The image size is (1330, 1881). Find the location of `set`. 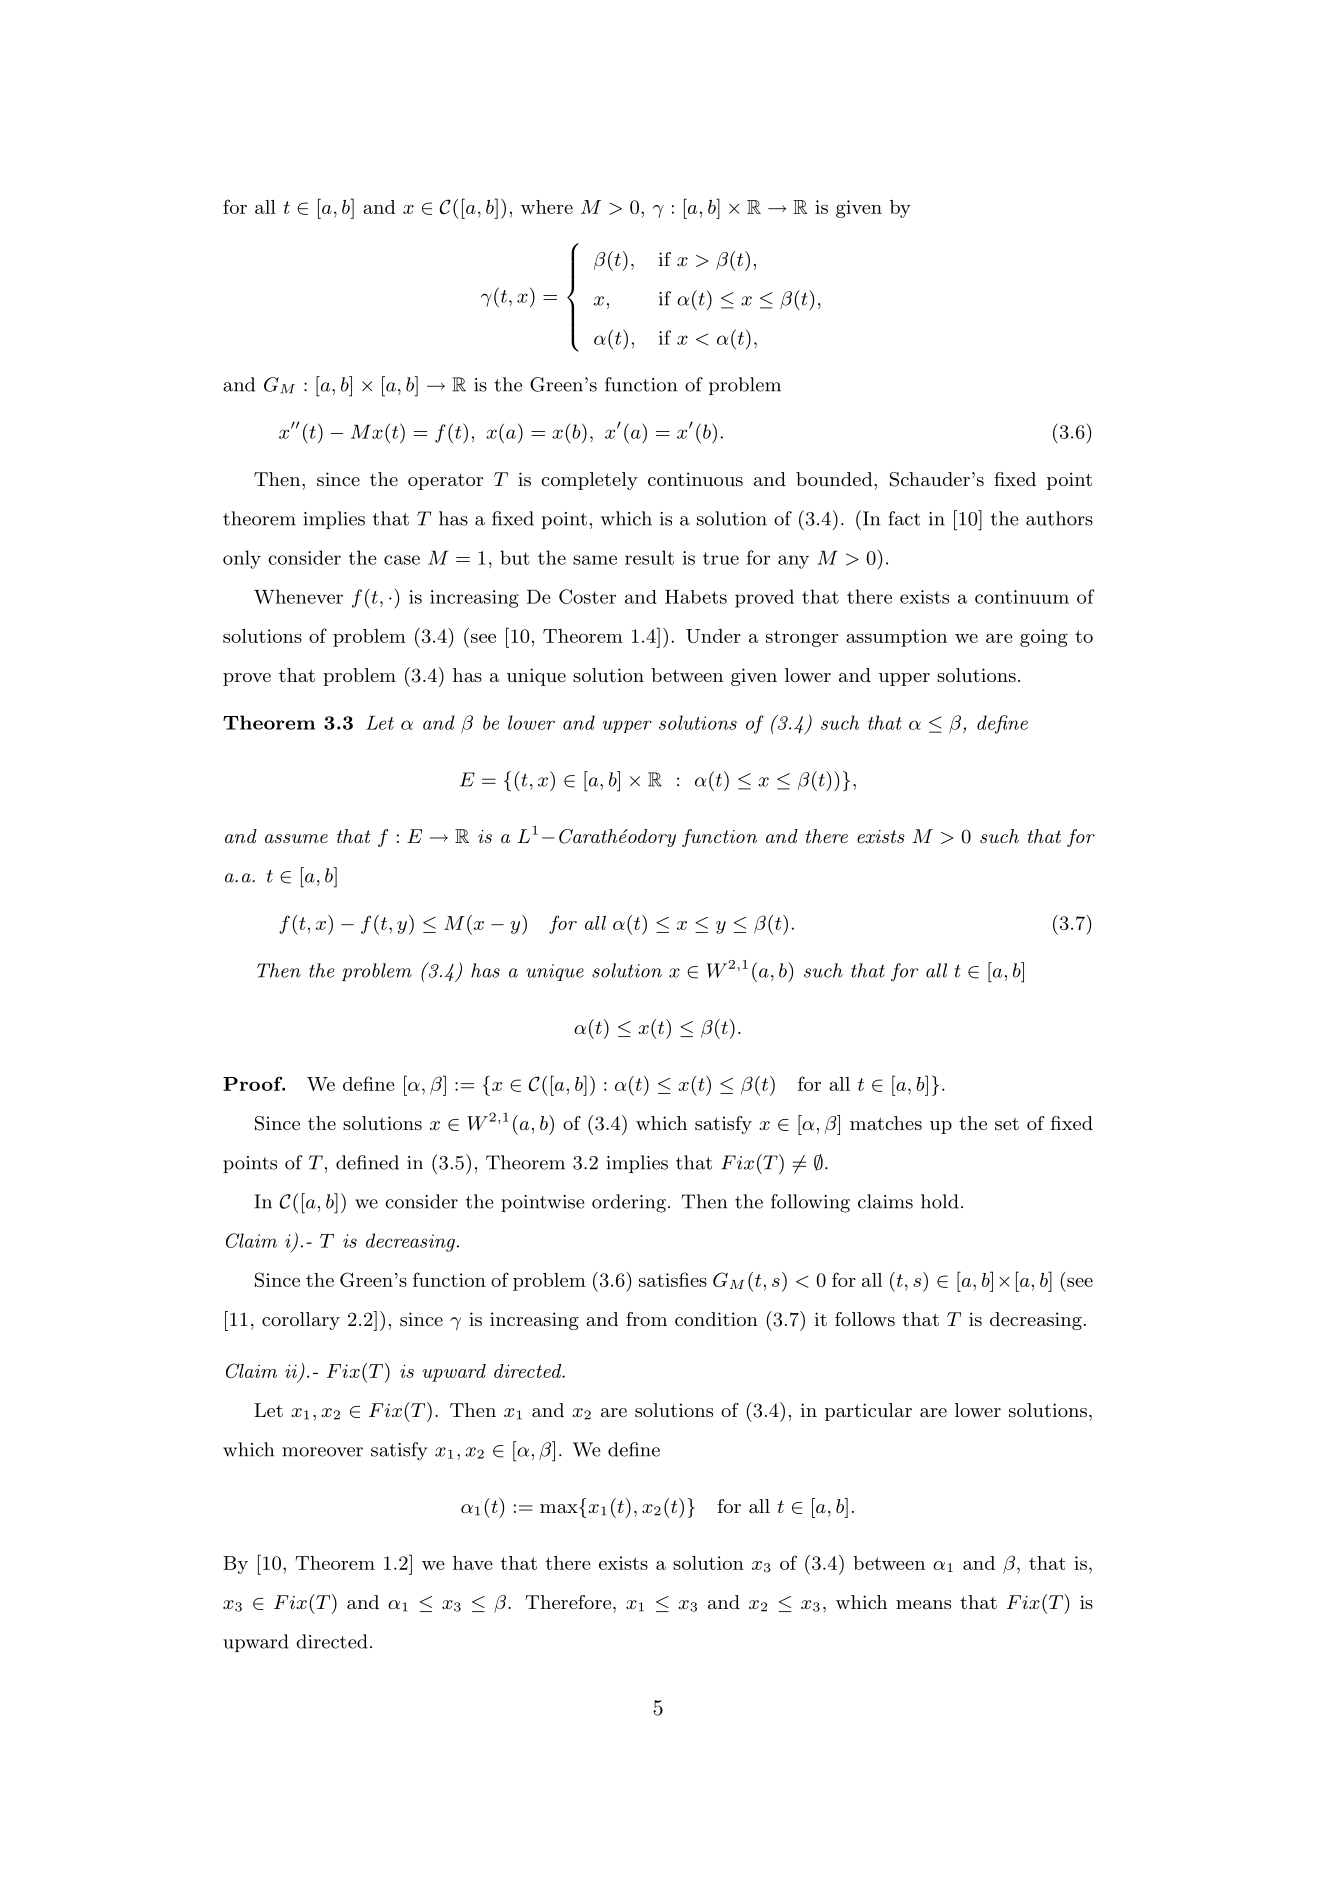

set is located at coordinates (1007, 1124).
